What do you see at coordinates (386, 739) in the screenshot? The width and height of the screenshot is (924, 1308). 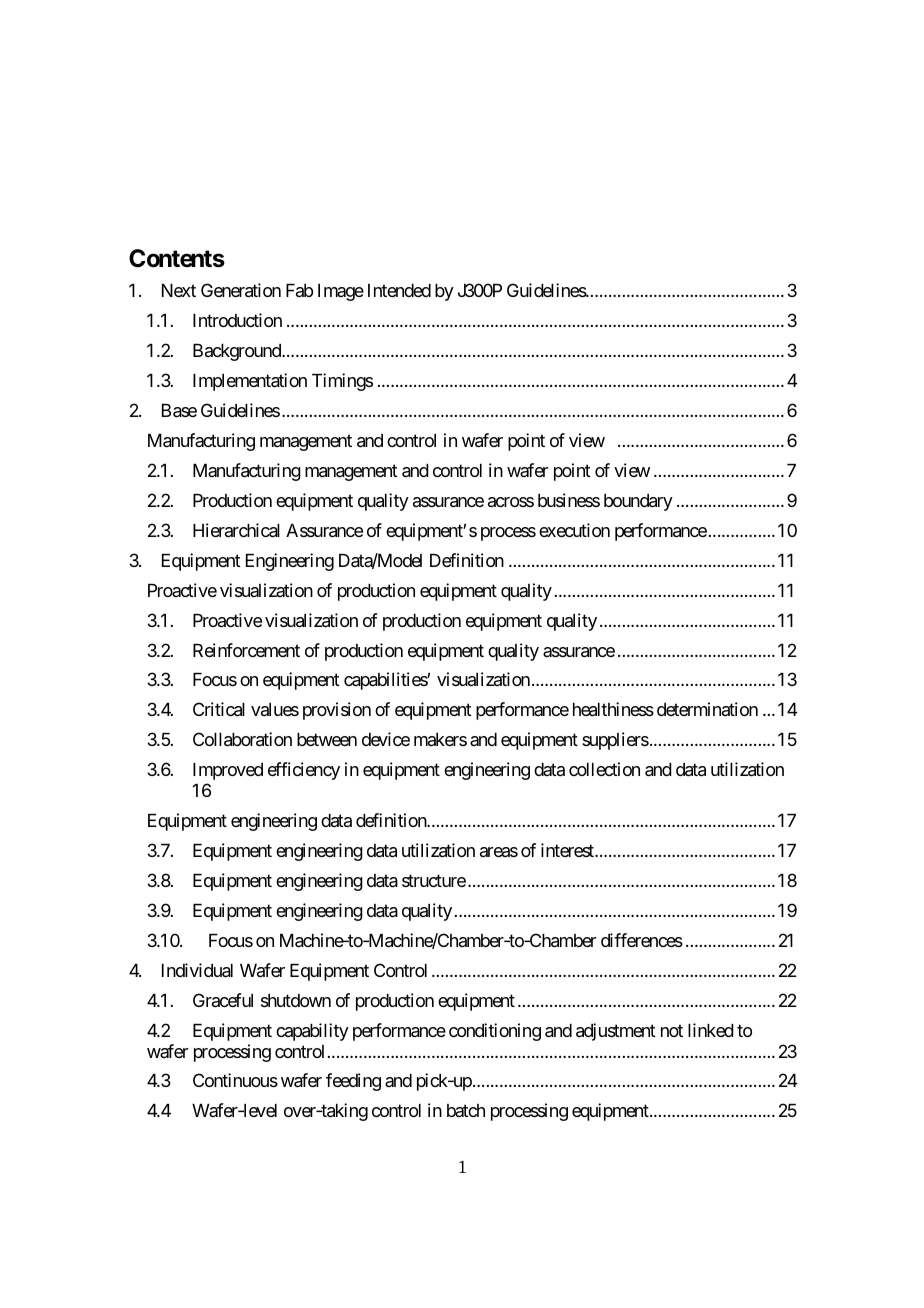 I see `device` at bounding box center [386, 739].
